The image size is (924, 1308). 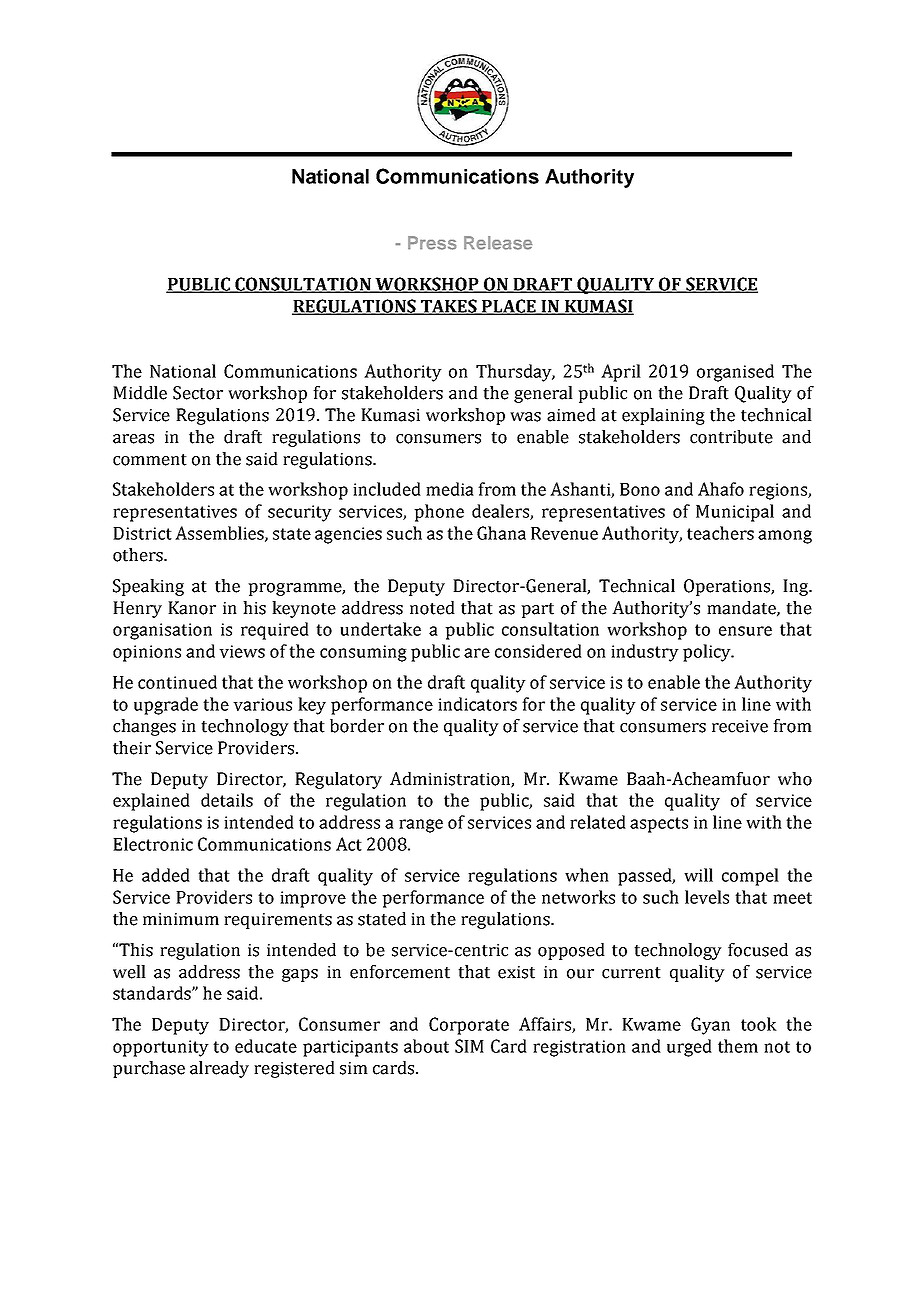 What do you see at coordinates (198, 393) in the screenshot?
I see `Sector` at bounding box center [198, 393].
